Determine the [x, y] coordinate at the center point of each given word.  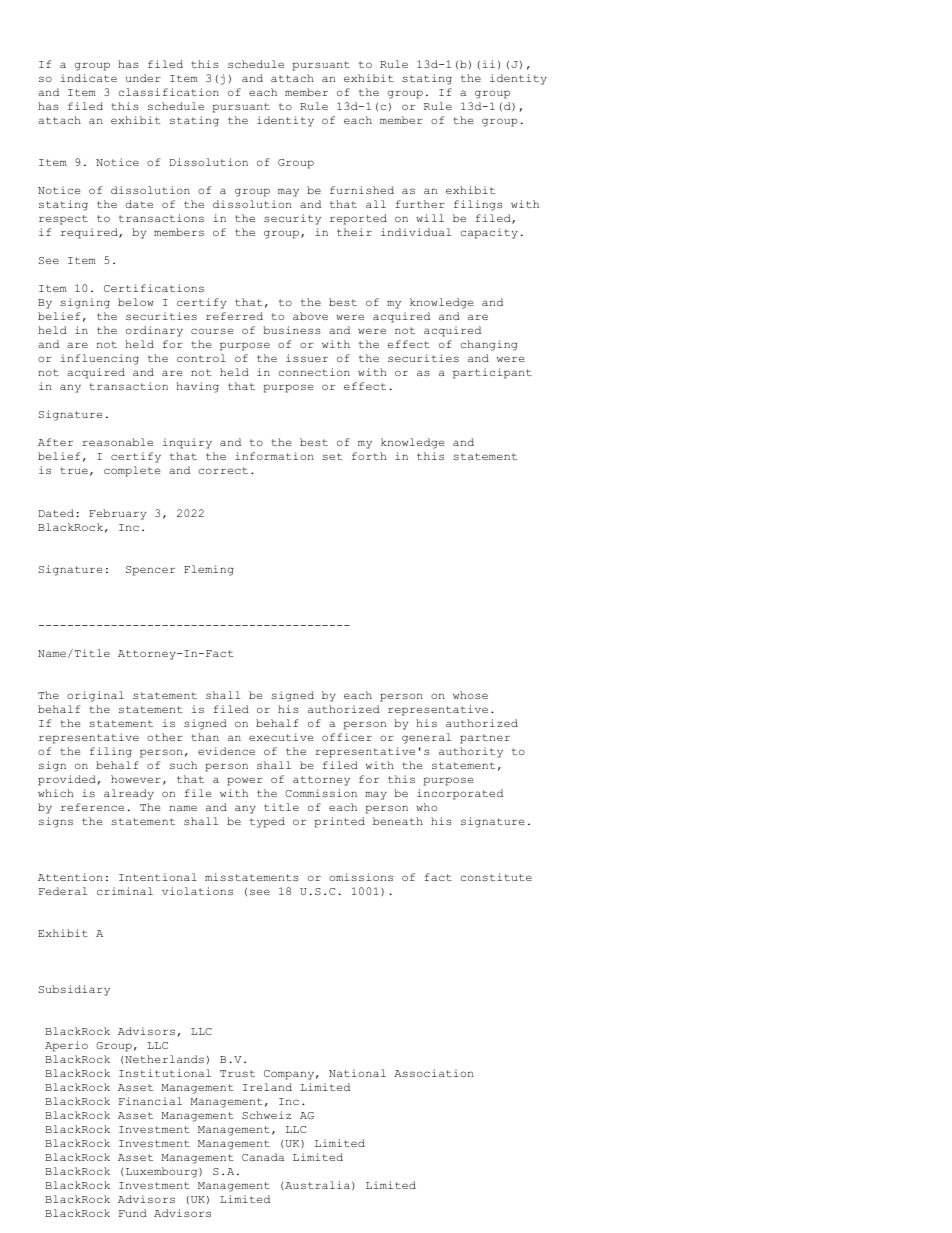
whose [470, 695]
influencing [100, 359]
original [95, 696]
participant [492, 373]
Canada [263, 1157]
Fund [133, 1213]
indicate [89, 78]
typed [267, 822]
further [420, 204]
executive [281, 737]
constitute [496, 877]
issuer [307, 358]
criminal [125, 891]
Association [434, 1073]
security [292, 219]
